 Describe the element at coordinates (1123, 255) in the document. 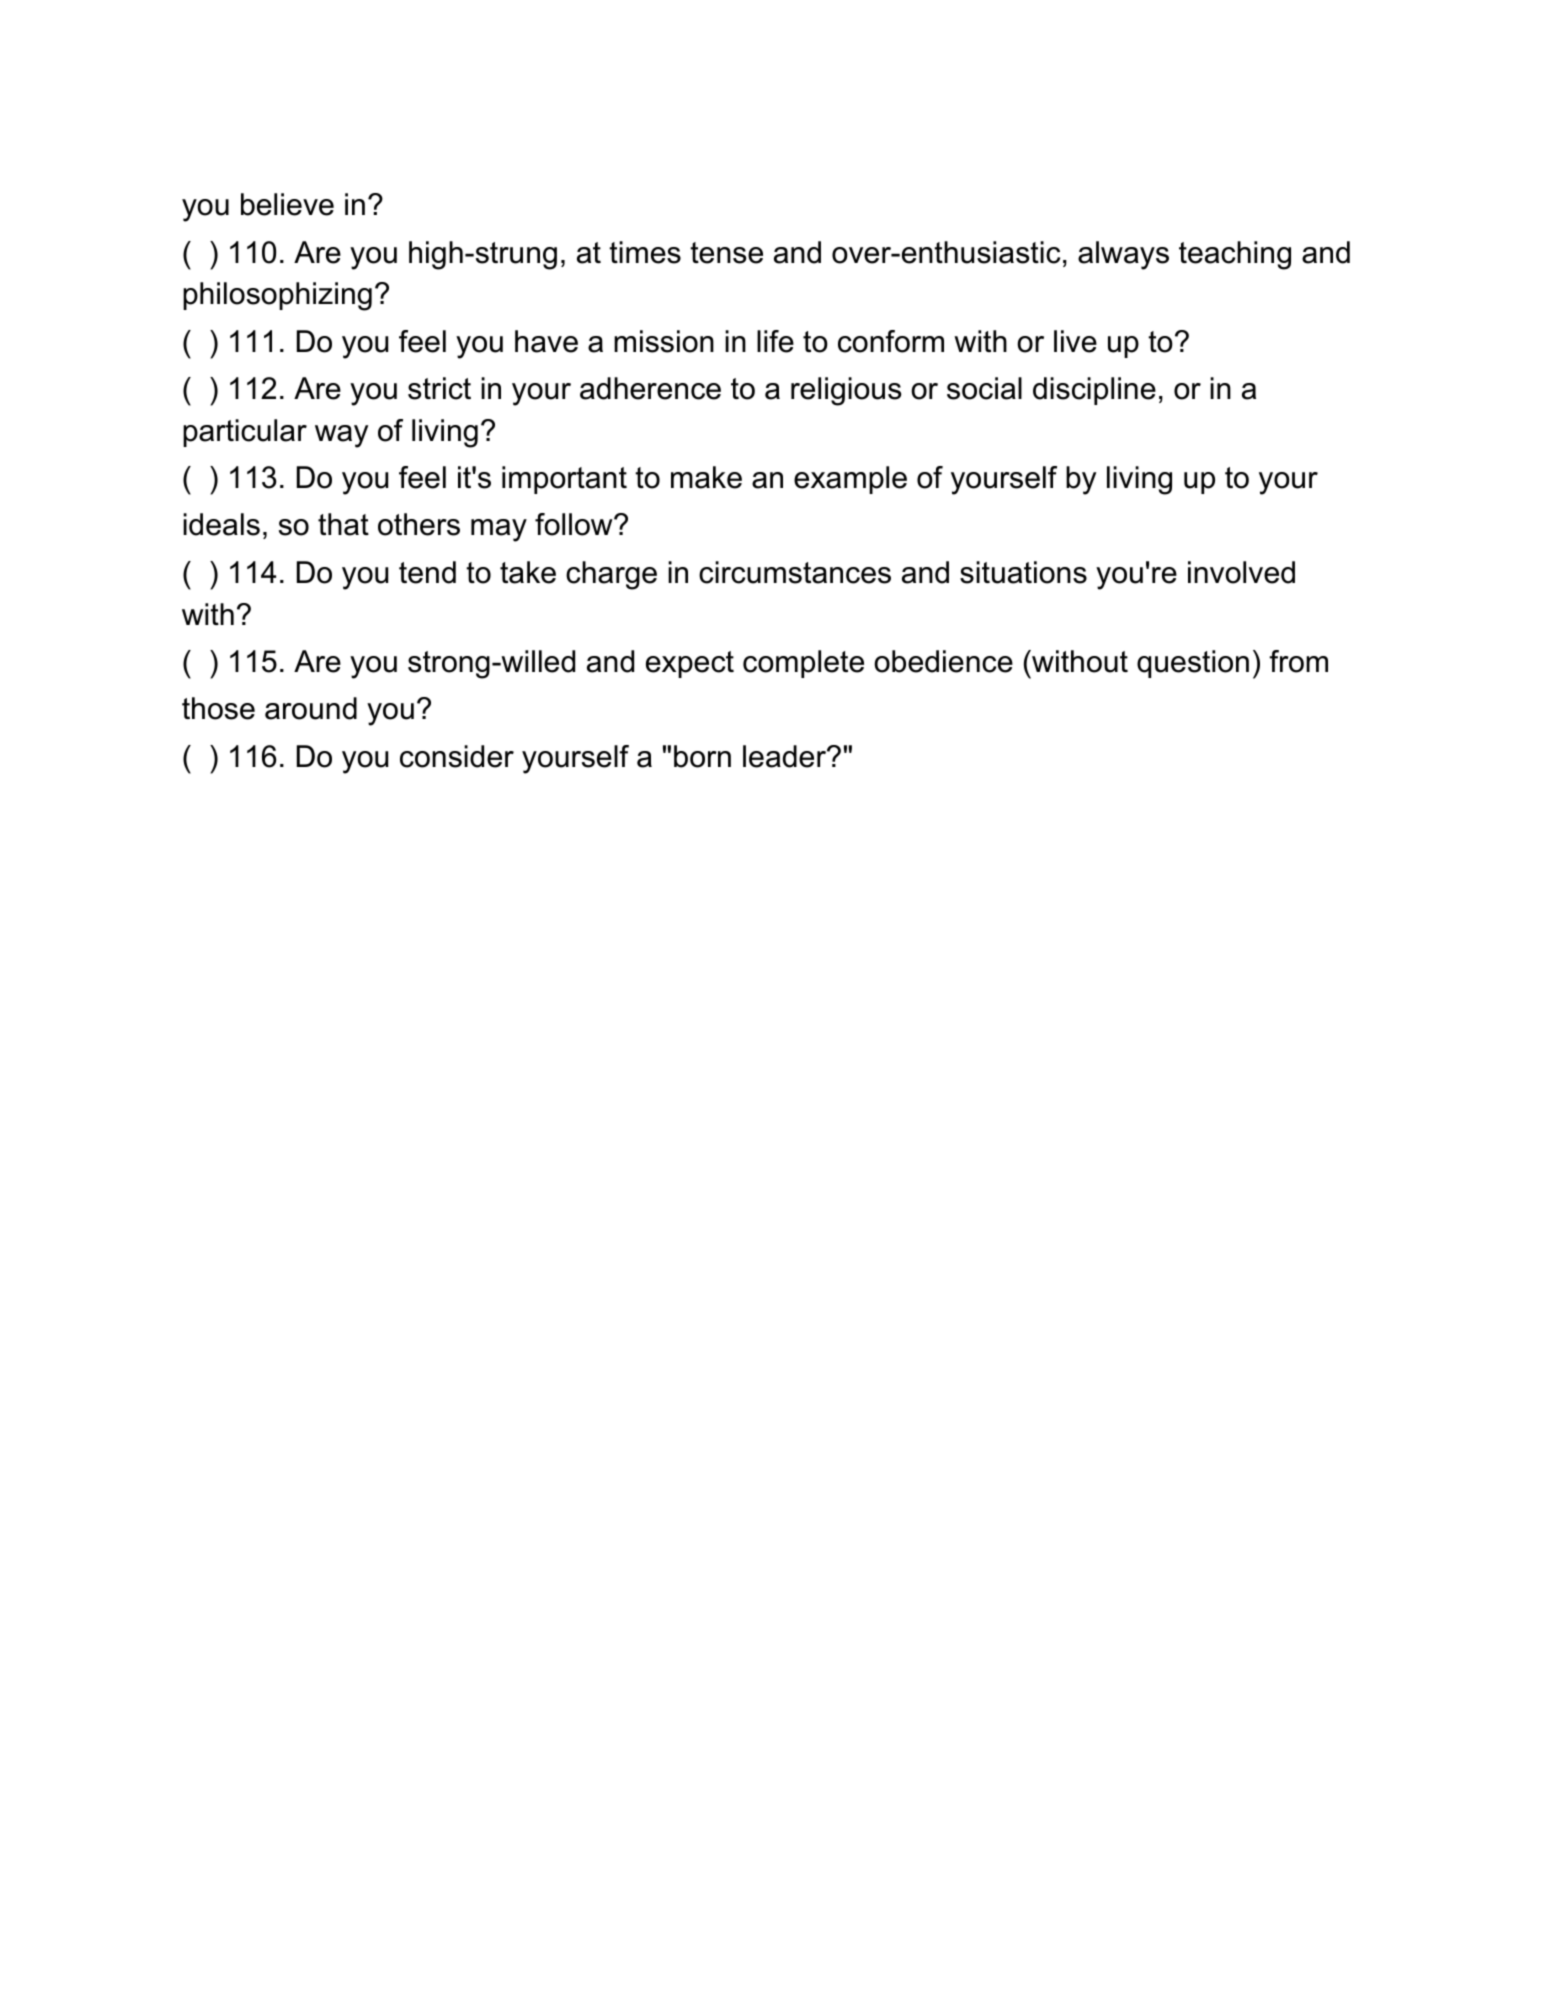

I see `always` at that location.
